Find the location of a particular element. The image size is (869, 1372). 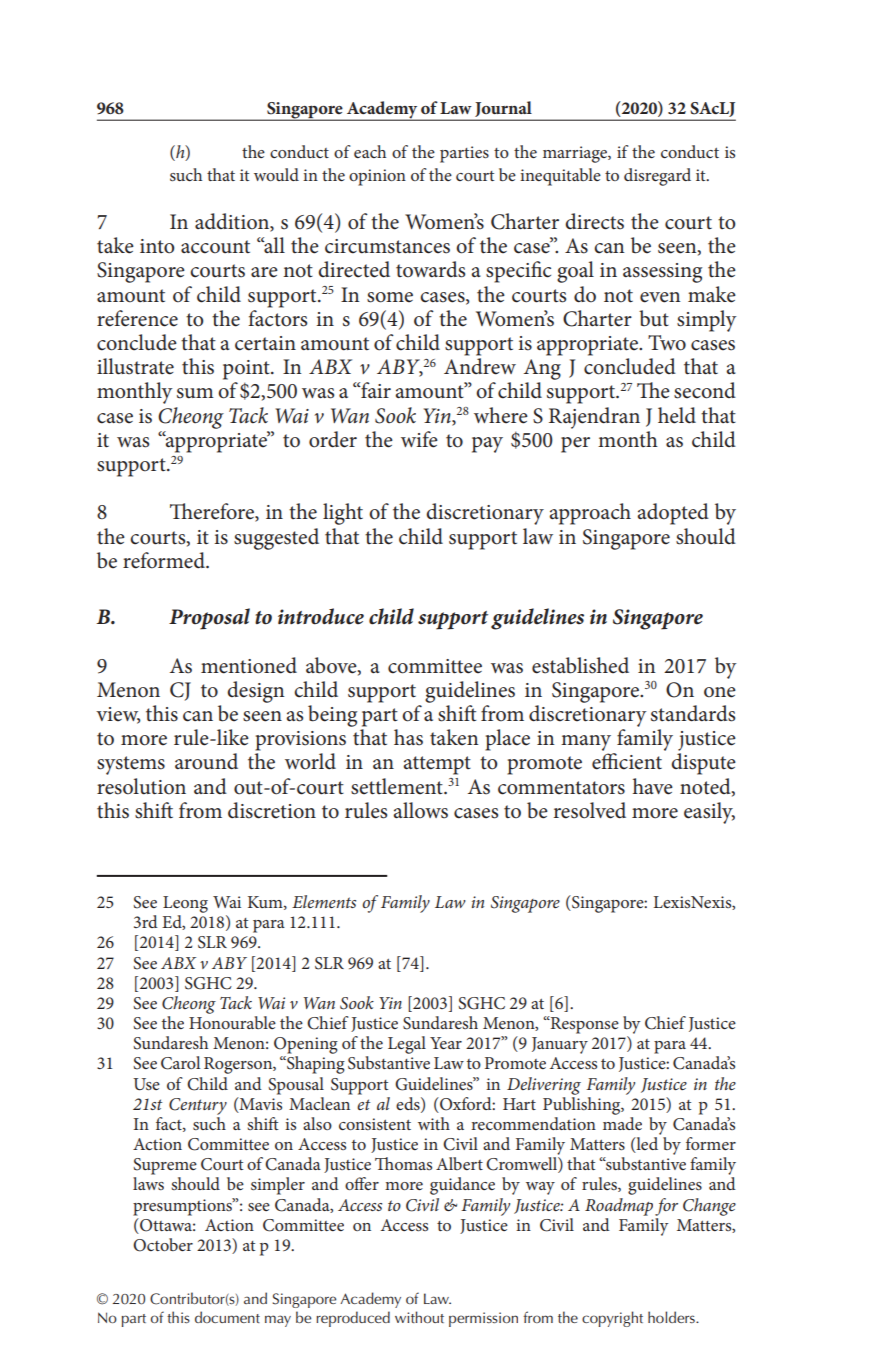

disregard is located at coordinates (657, 177).
